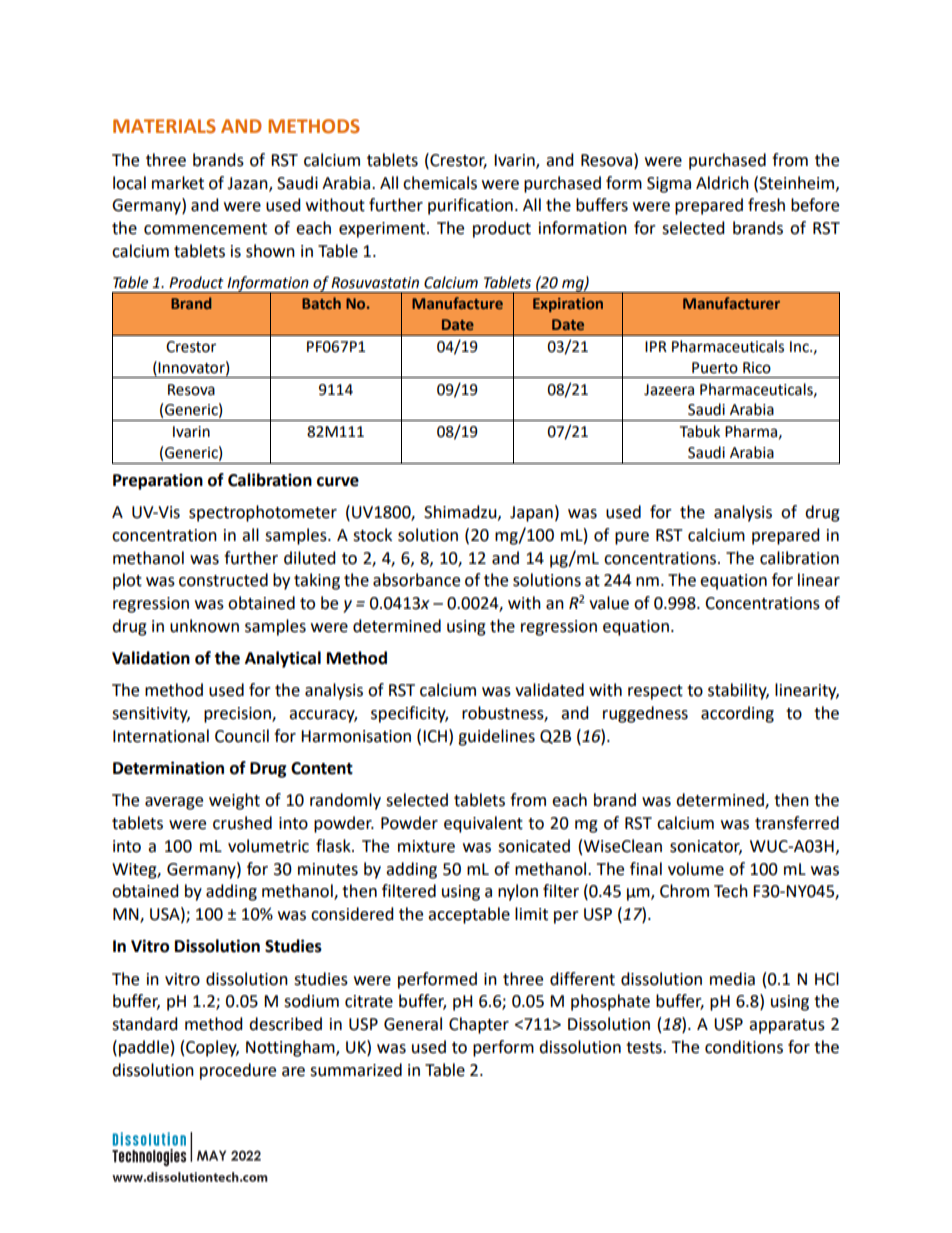 The image size is (952, 1233). Describe the element at coordinates (178, 183) in the document. I see `market` at that location.
